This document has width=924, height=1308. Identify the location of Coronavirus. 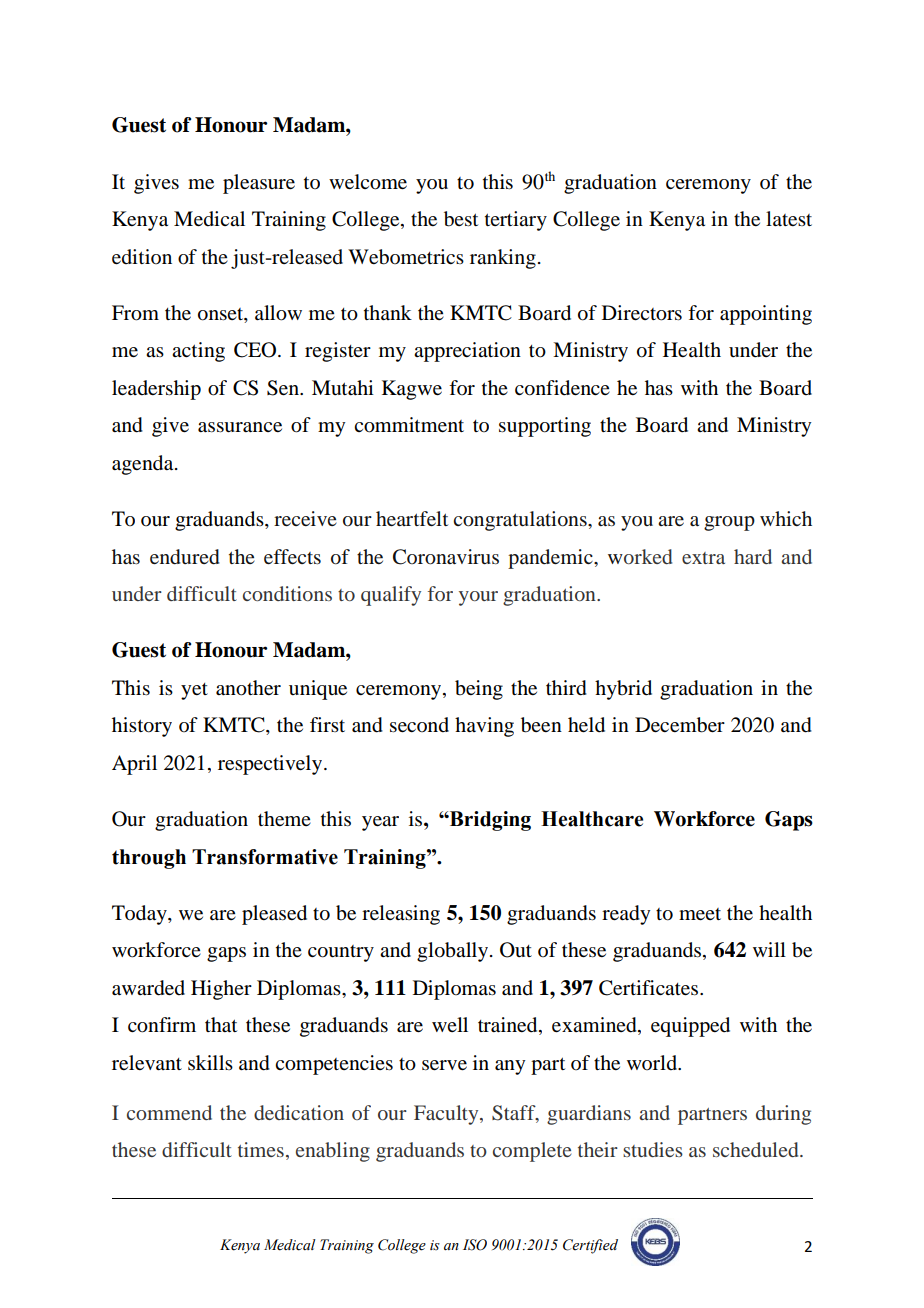
(446, 557).
